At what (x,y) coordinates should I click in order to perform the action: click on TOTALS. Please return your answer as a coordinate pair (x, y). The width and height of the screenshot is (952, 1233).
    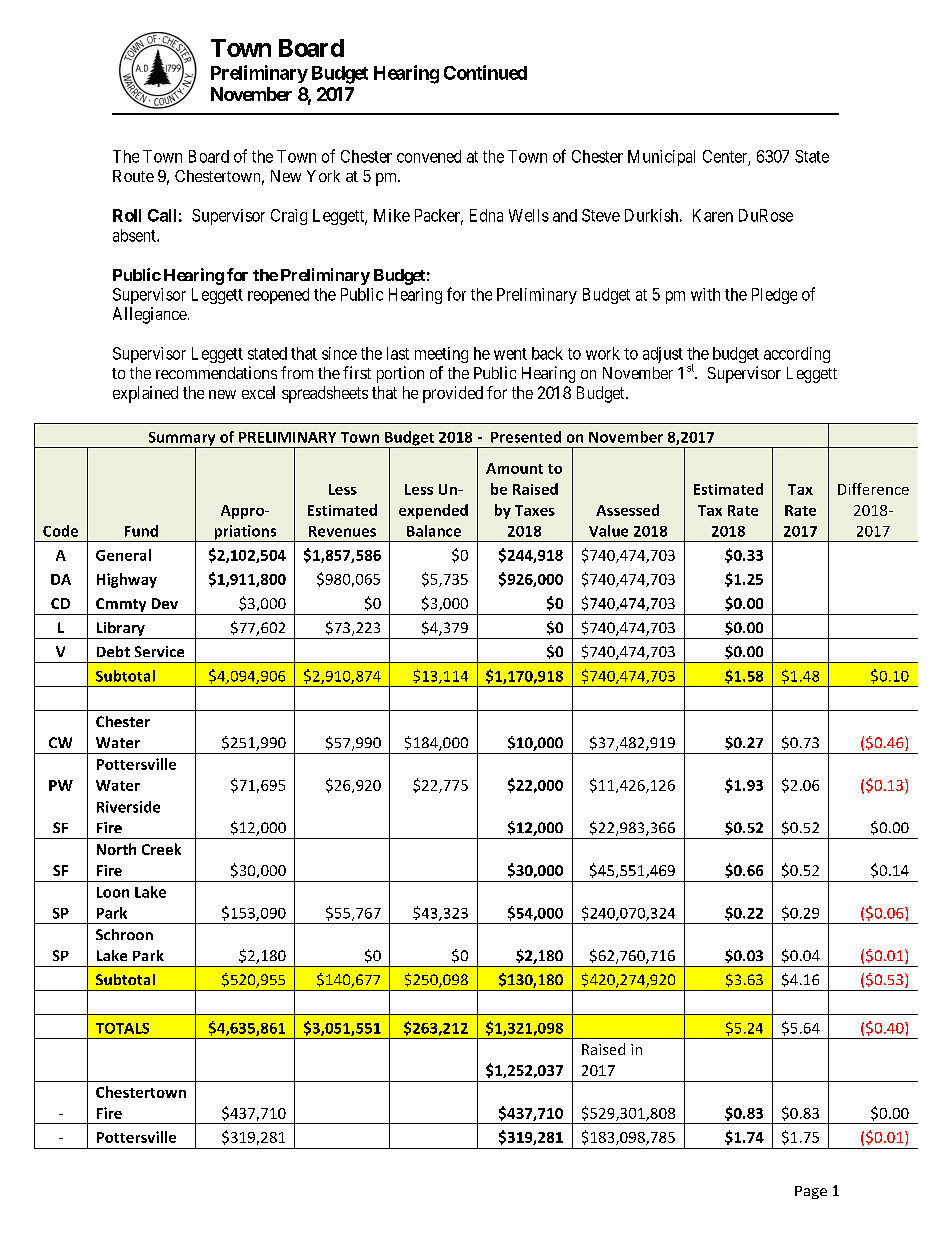
    Looking at the image, I should click on (122, 1028).
